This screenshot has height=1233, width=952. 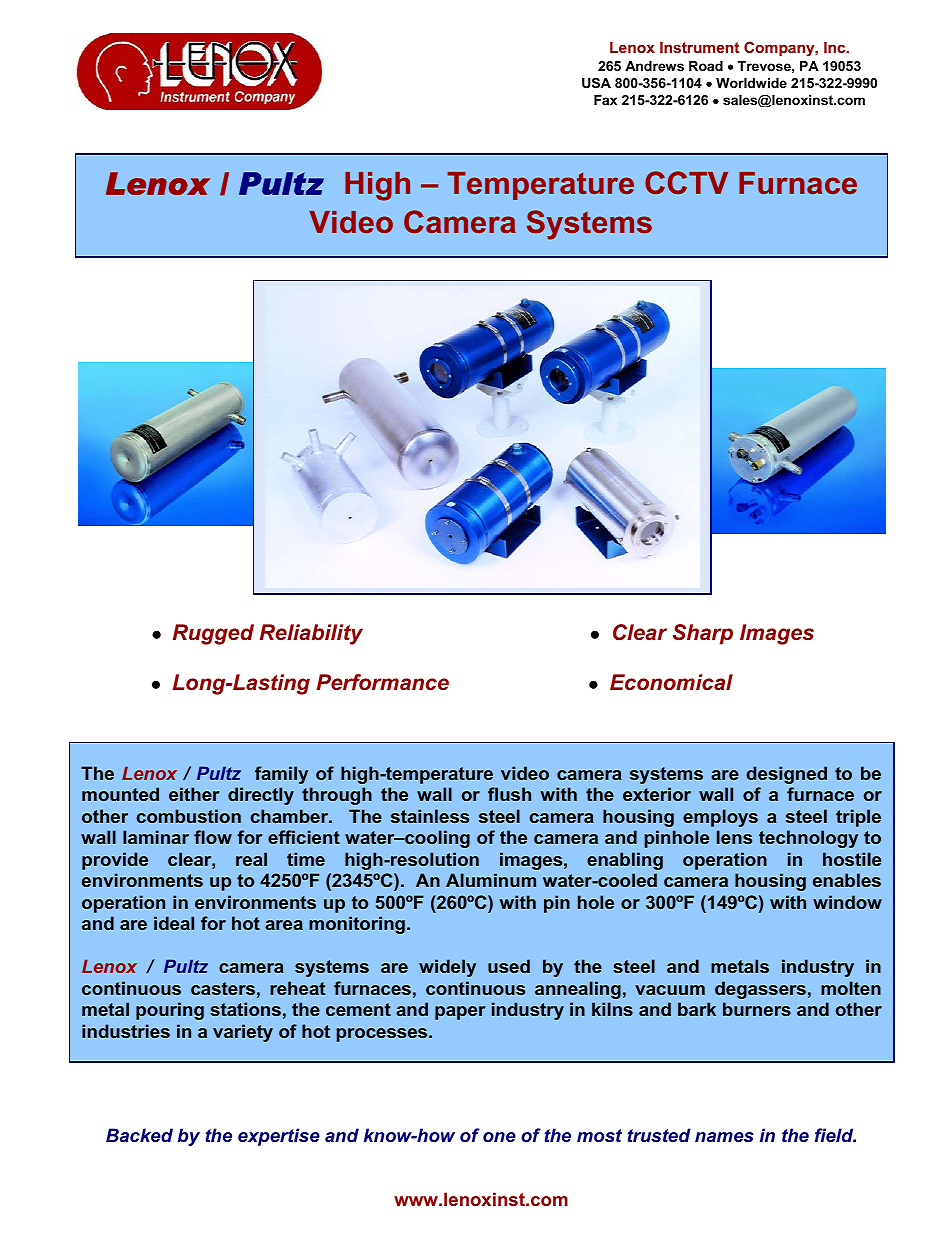 What do you see at coordinates (751, 83) in the screenshot?
I see `Worldwide` at bounding box center [751, 83].
